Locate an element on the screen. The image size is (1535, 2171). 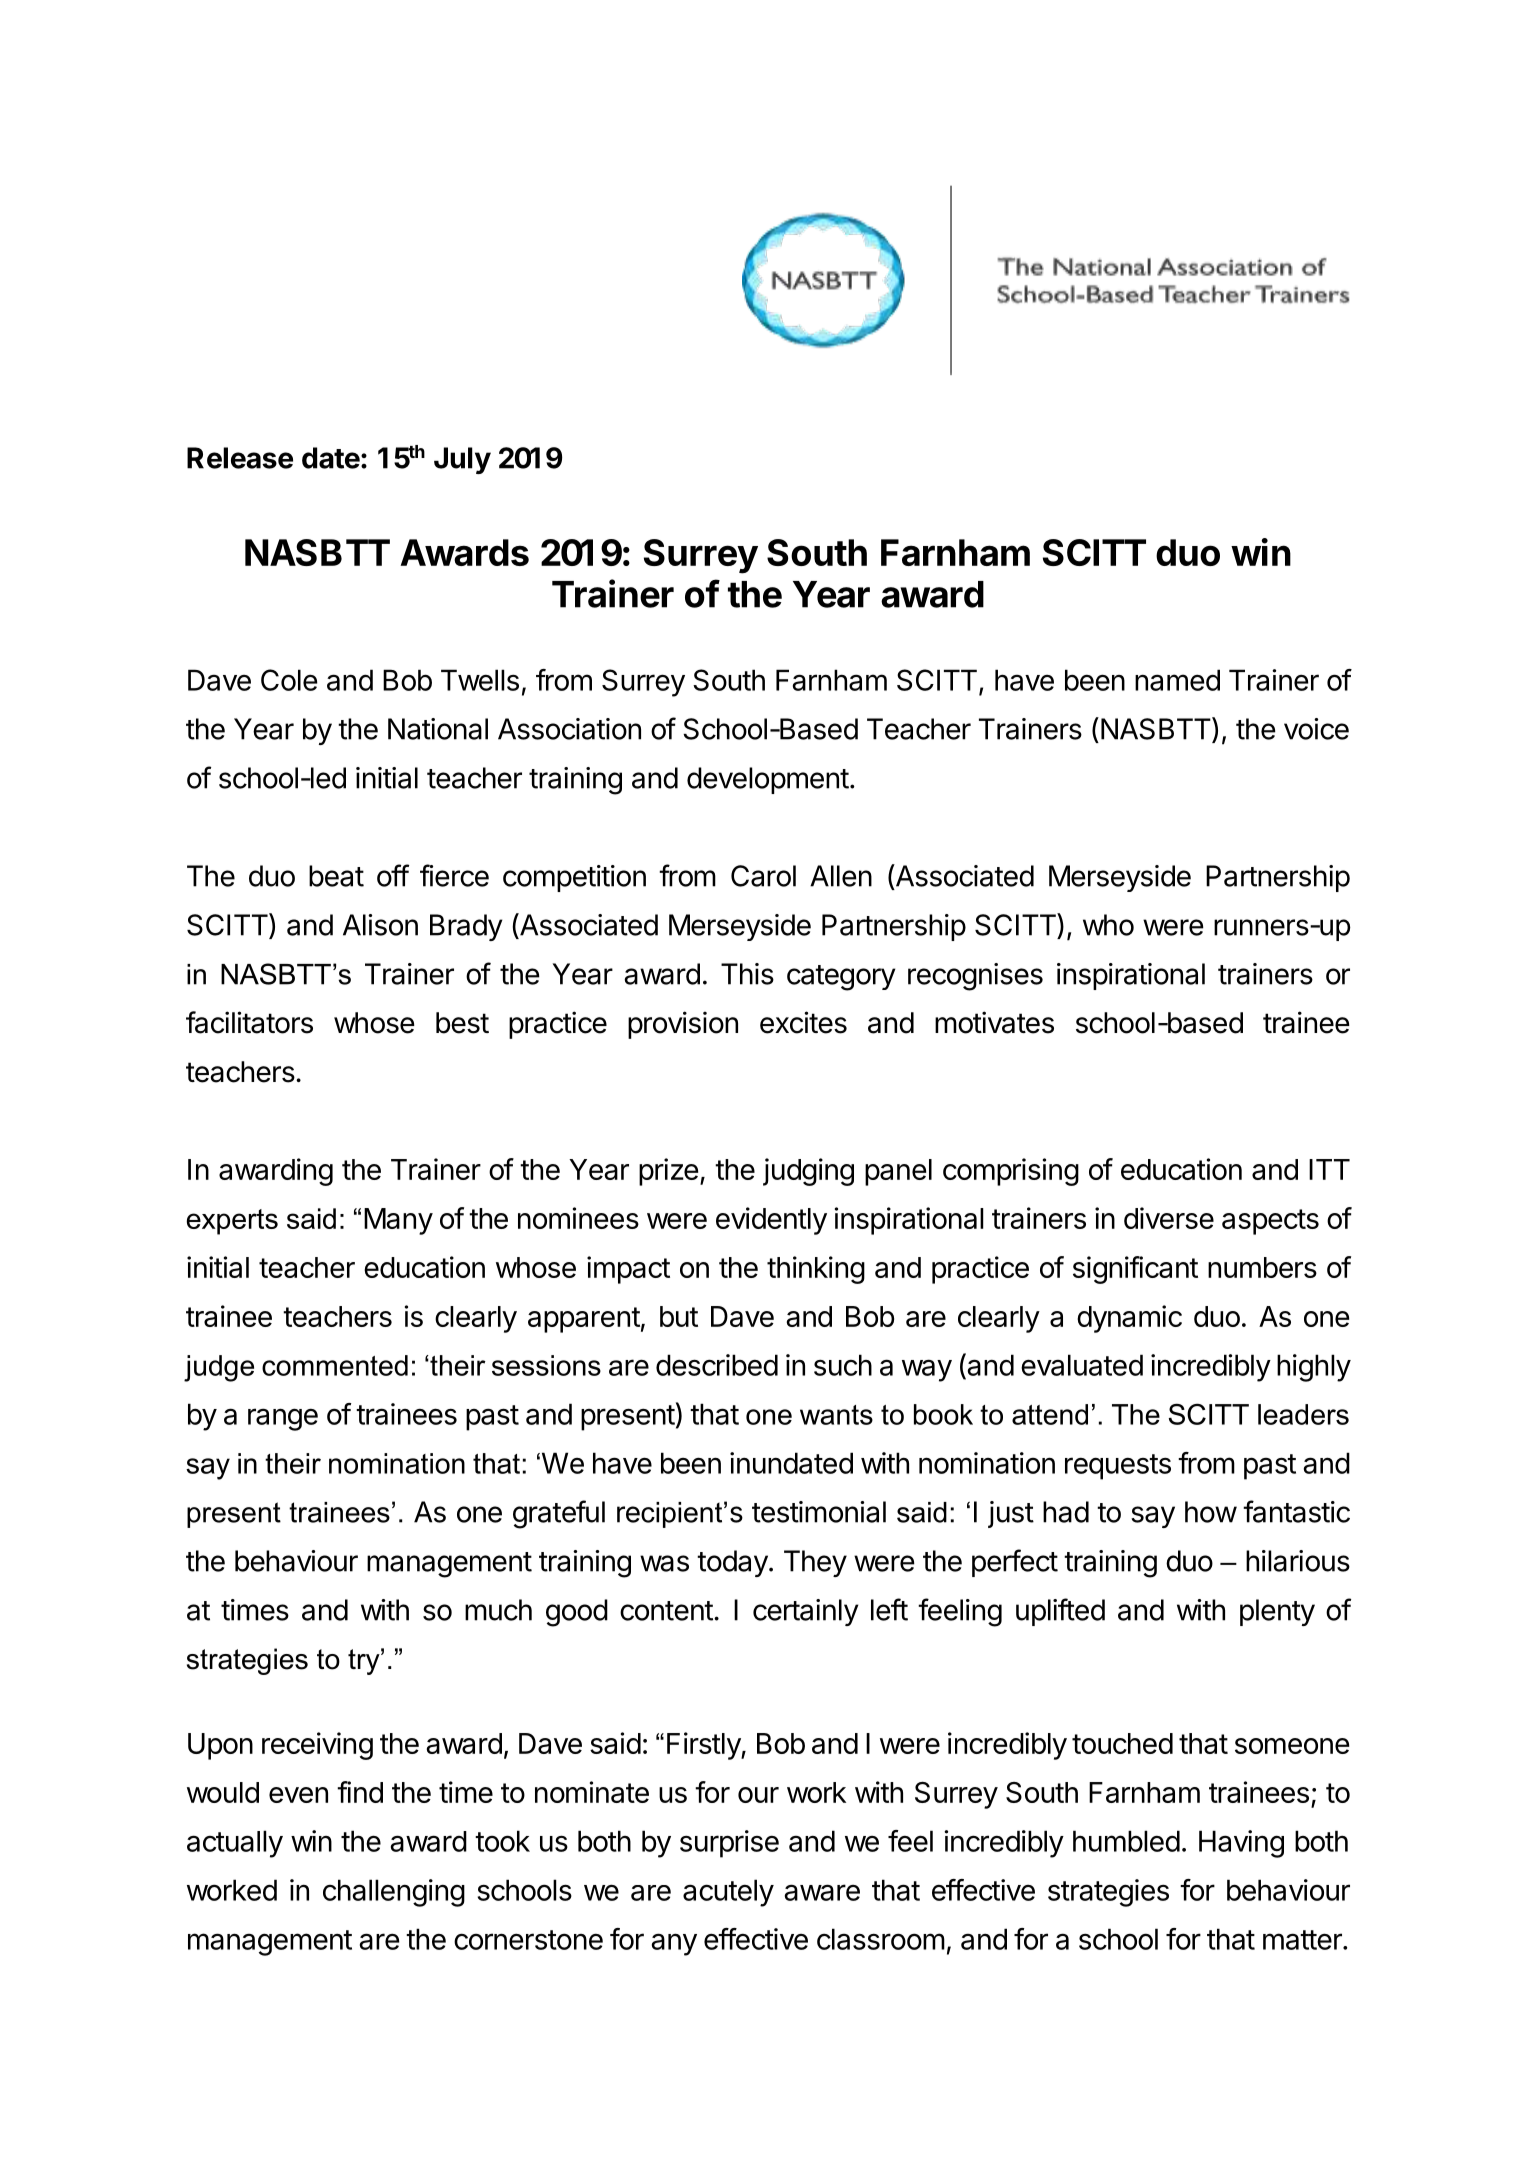
This is located at coordinates (747, 974).
